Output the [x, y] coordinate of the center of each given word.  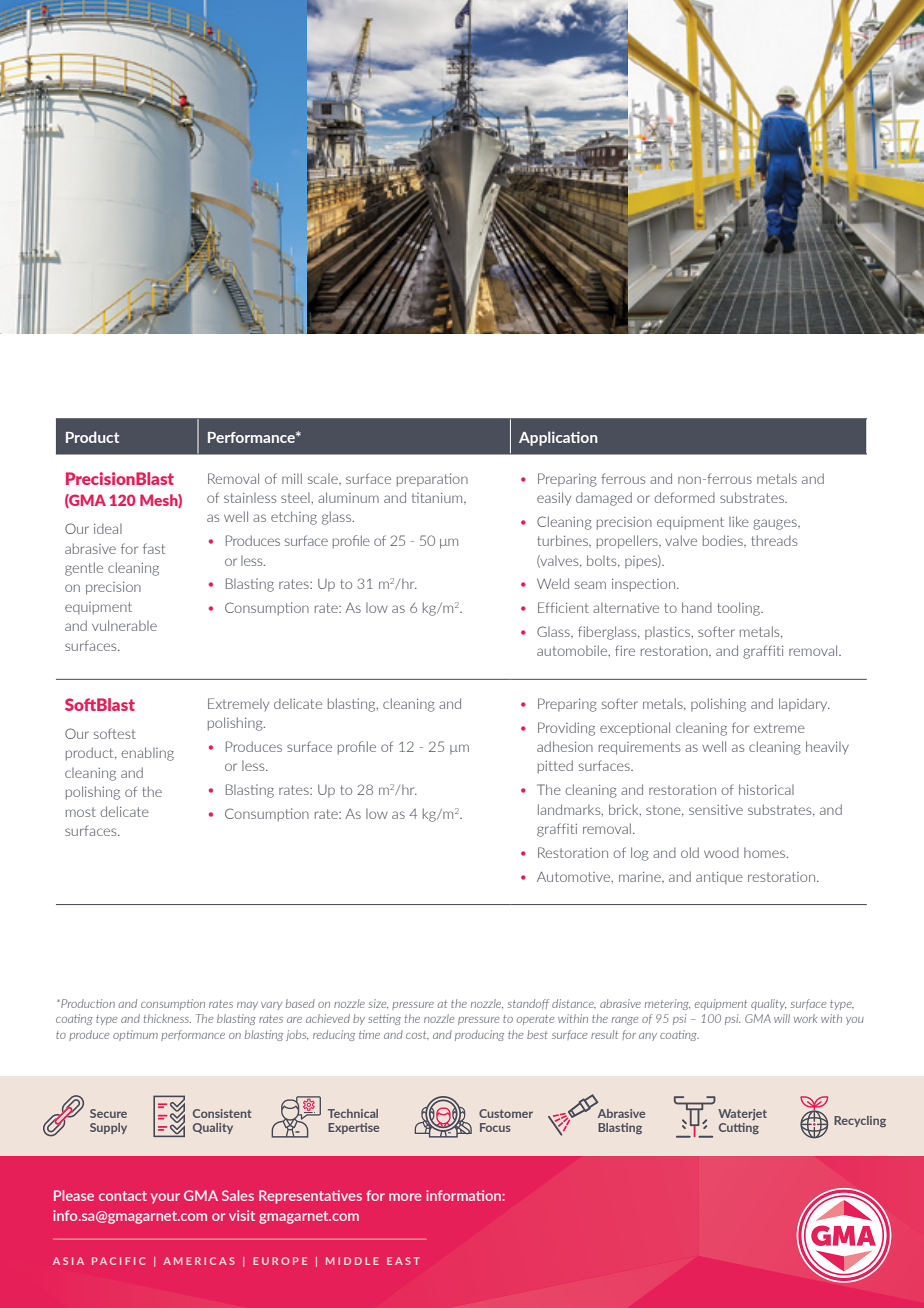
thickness [167, 1018]
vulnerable [124, 625]
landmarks [570, 810]
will [782, 1018]
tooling [739, 609]
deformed [684, 497]
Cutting [739, 1129]
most [81, 812]
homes [766, 852]
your [165, 1198]
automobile [573, 651]
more [405, 1197]
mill [292, 478]
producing [479, 1035]
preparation [432, 480]
